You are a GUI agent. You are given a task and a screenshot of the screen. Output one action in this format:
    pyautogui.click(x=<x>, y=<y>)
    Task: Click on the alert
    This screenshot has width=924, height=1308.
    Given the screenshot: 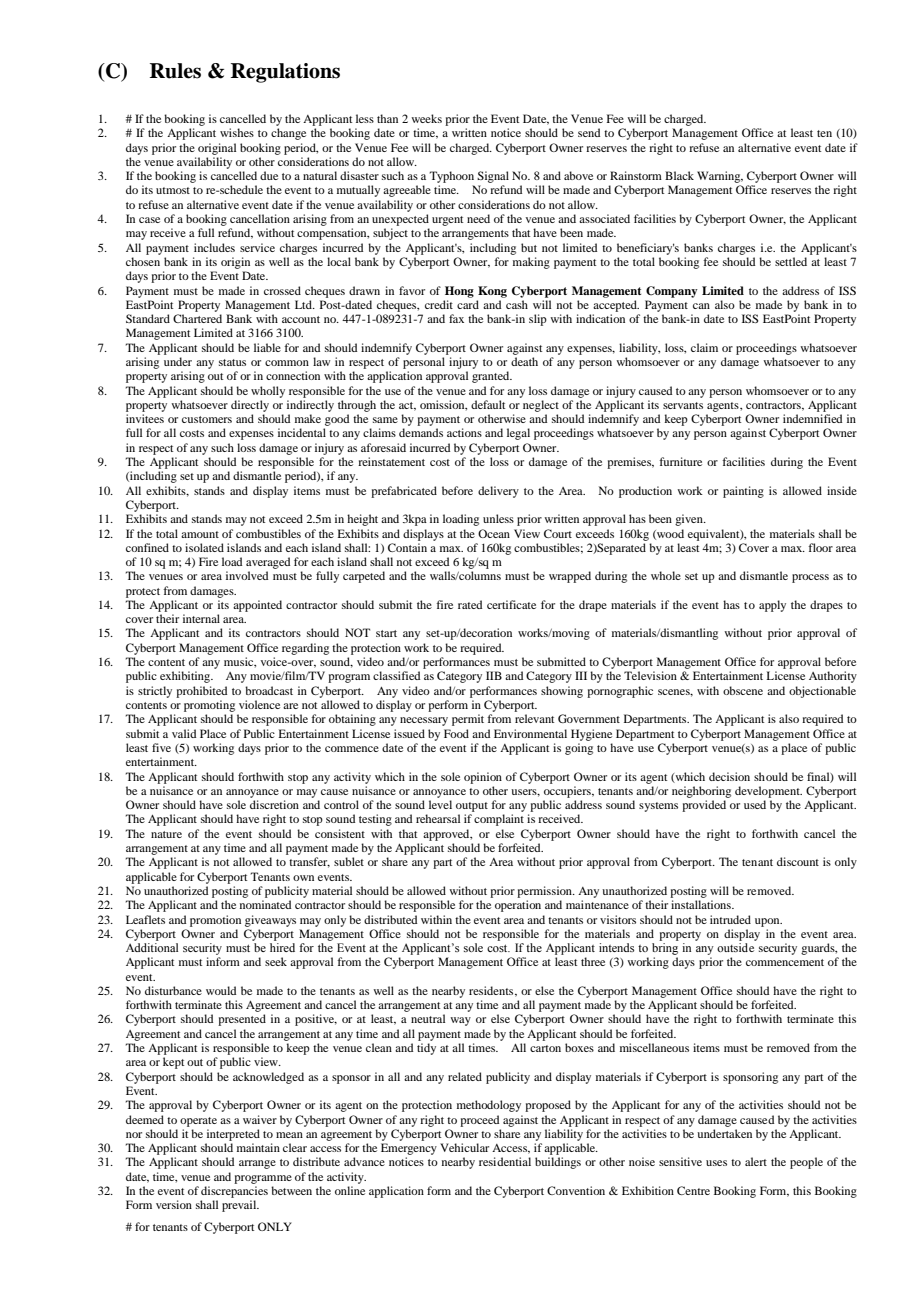 What is the action you would take?
    pyautogui.click(x=756, y=1161)
